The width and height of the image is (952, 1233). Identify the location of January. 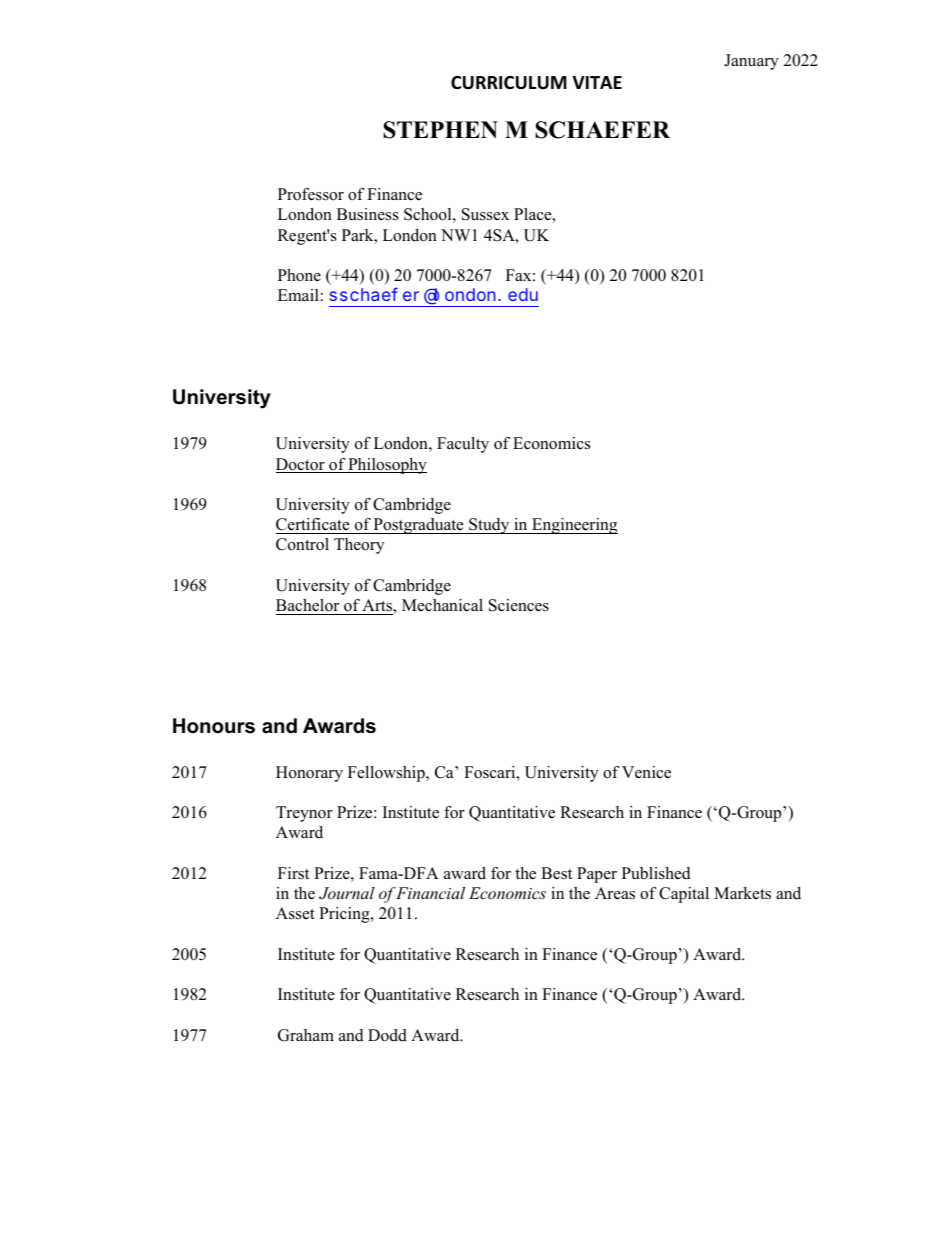
(751, 62).
